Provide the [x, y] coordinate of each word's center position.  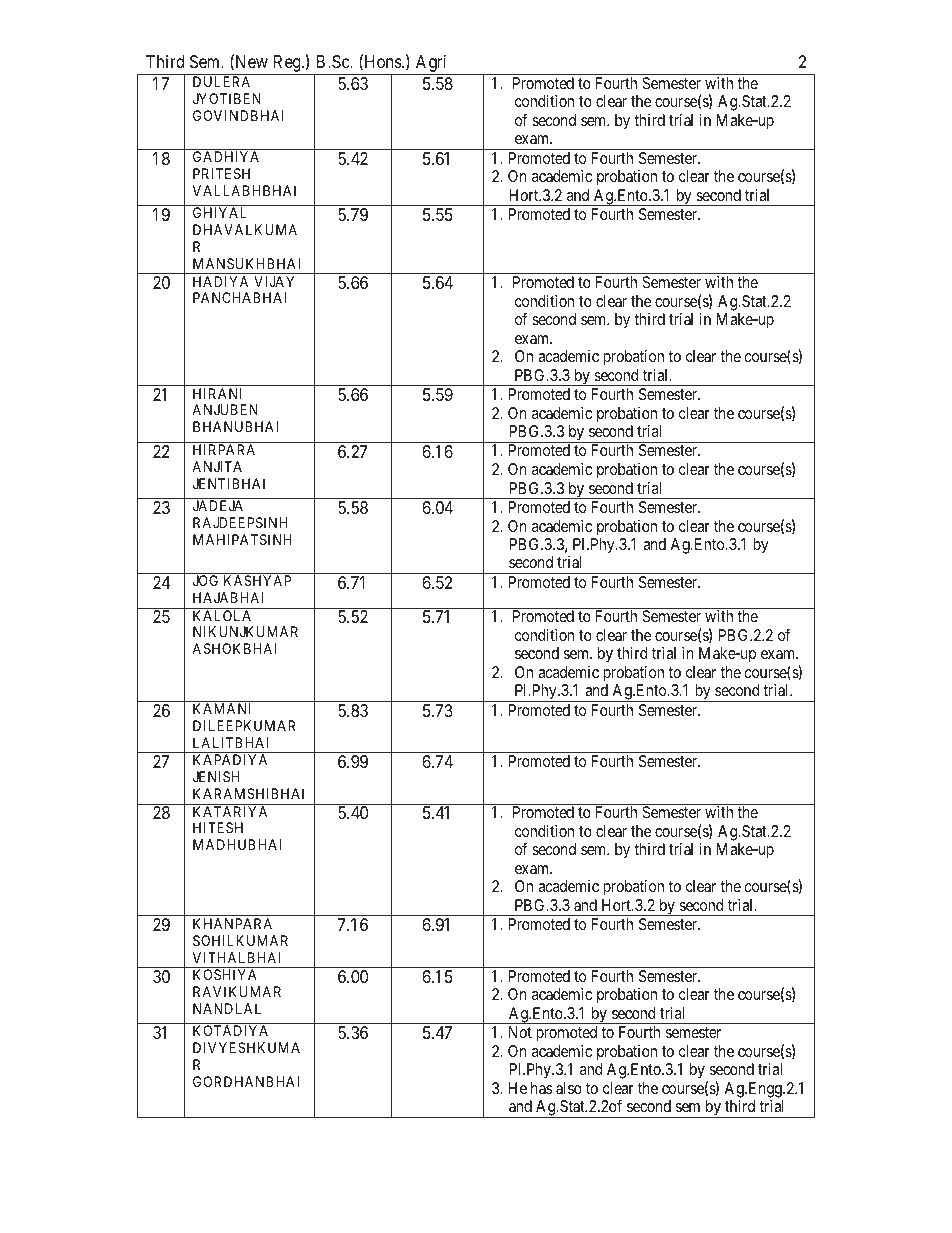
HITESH [218, 827]
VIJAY [274, 281]
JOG [205, 580]
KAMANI [221, 708]
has [542, 1088]
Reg [286, 65]
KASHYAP [257, 580]
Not [520, 1032]
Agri [431, 65]
